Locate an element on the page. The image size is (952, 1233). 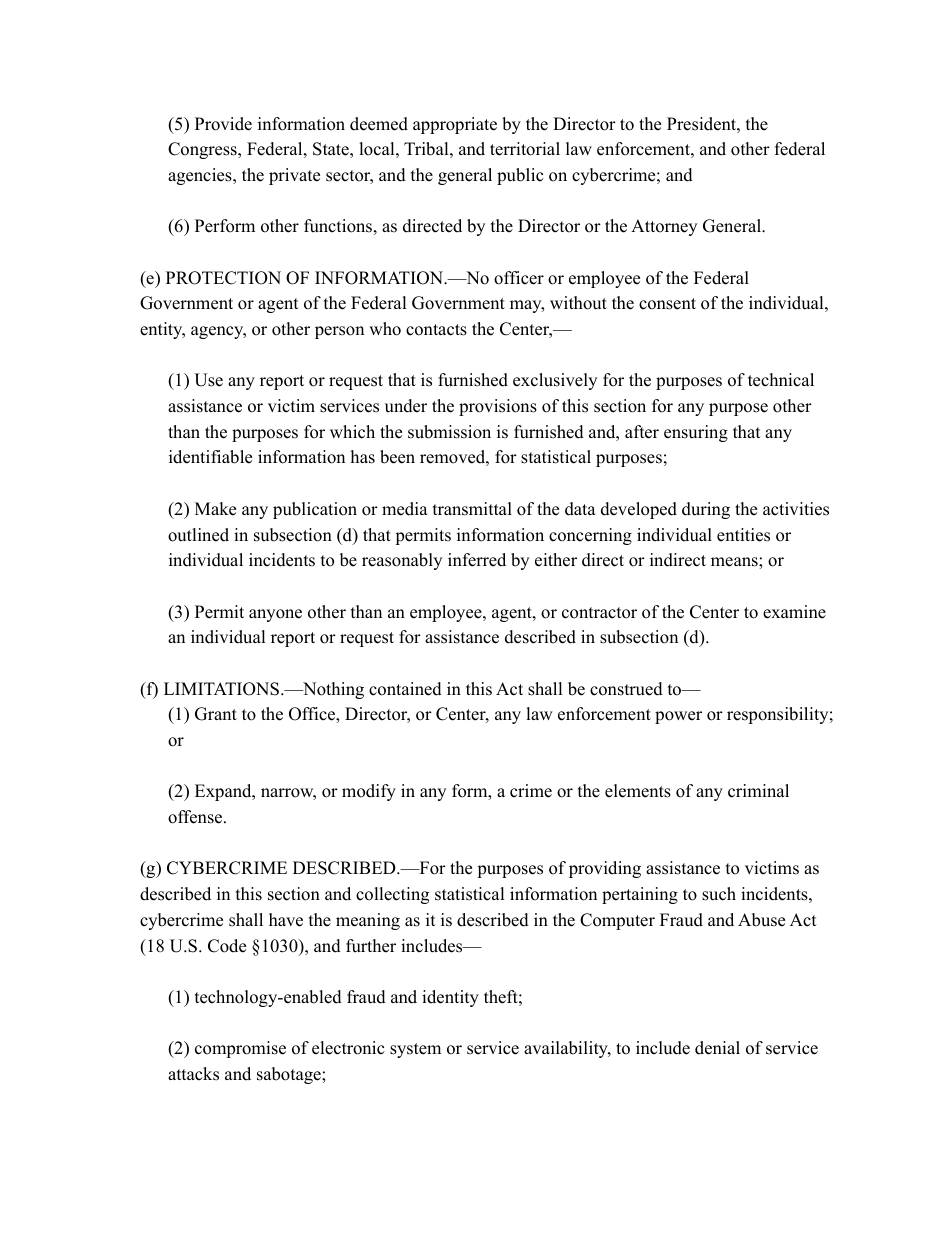
system is located at coordinates (415, 1050).
